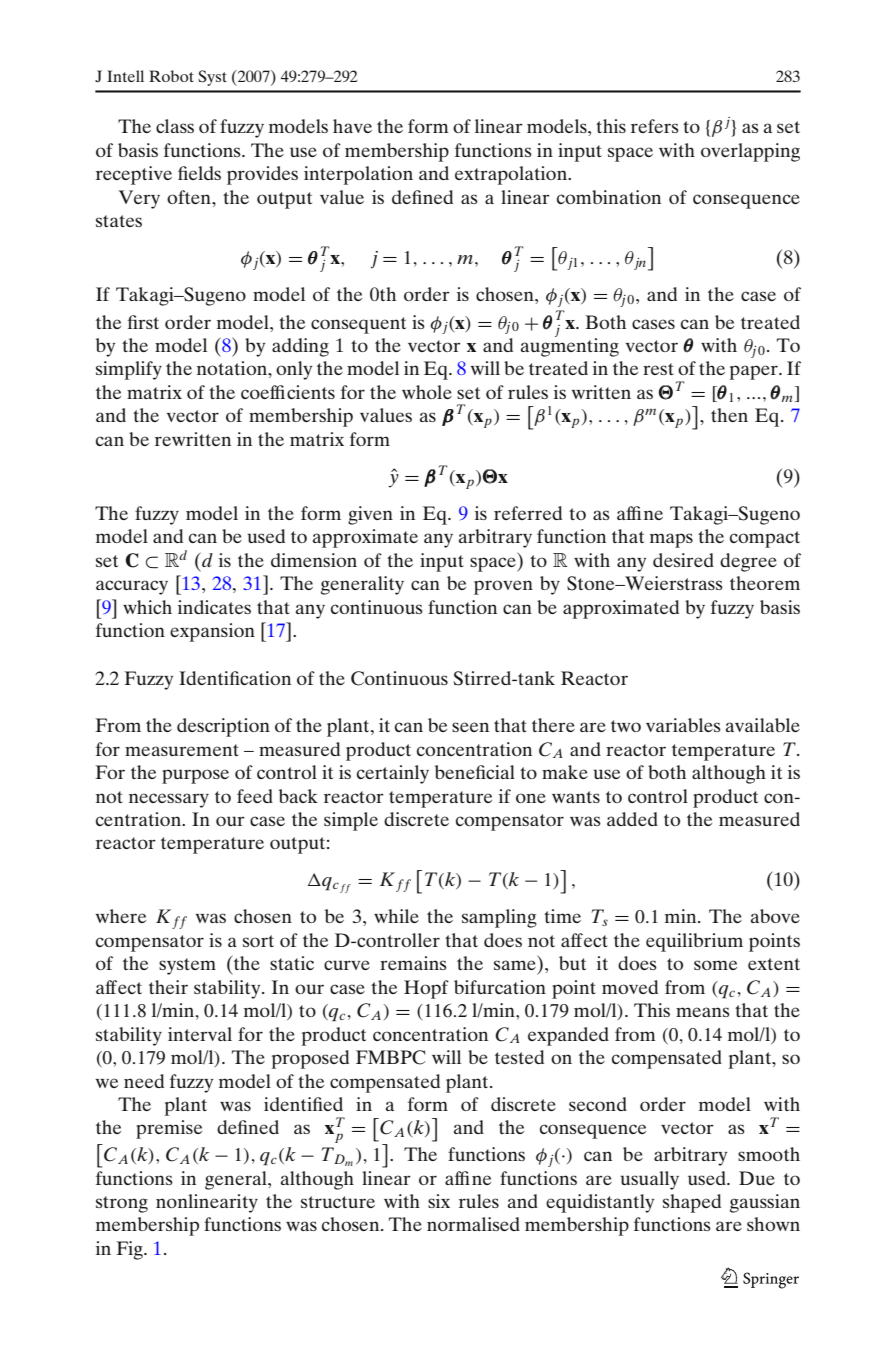 The image size is (896, 1359). What do you see at coordinates (470, 727) in the image?
I see `seen` at bounding box center [470, 727].
